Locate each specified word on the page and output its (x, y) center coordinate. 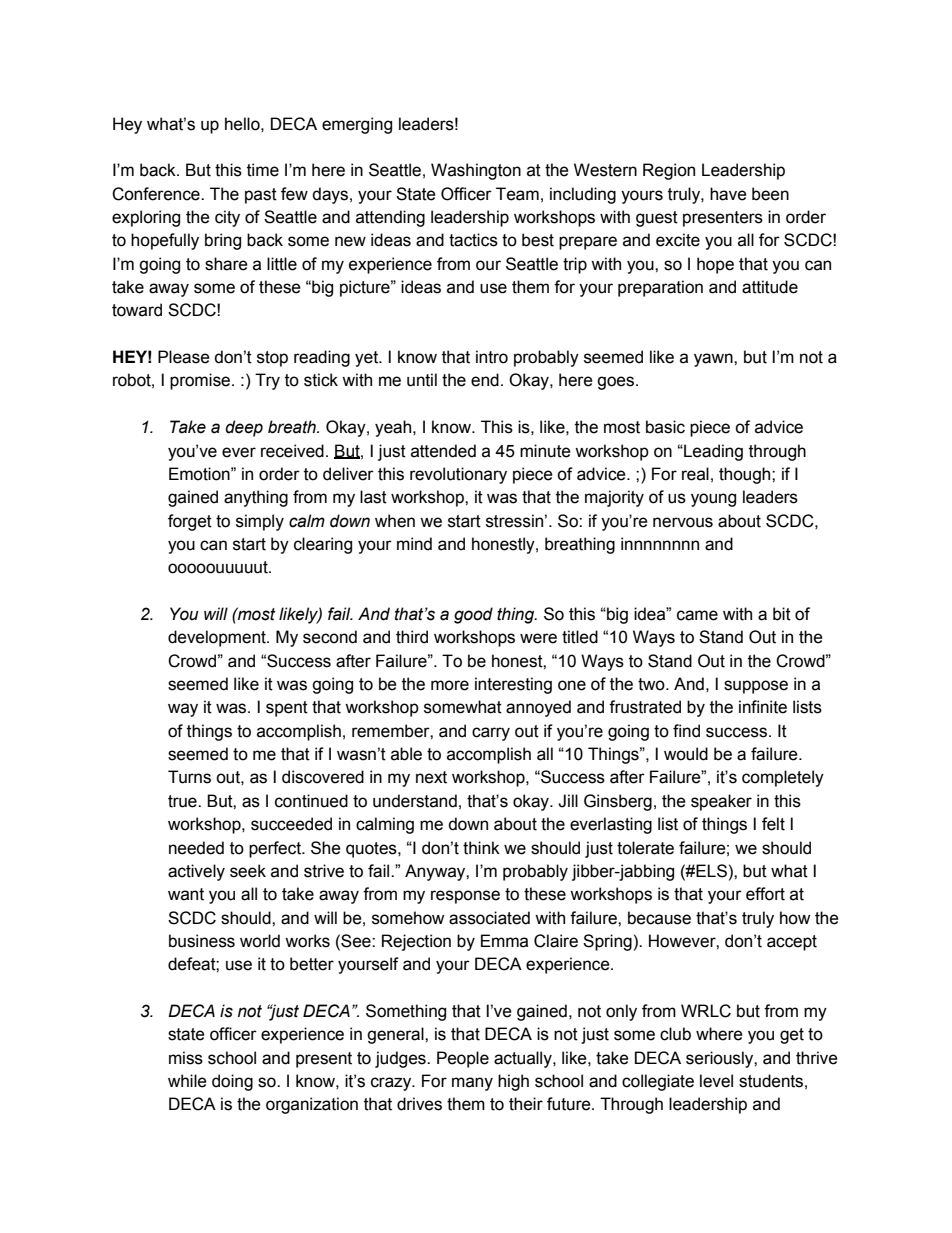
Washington (476, 171)
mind (414, 544)
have (728, 194)
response (465, 897)
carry (491, 734)
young (713, 500)
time (263, 170)
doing (232, 1082)
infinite (763, 707)
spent (287, 709)
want (186, 894)
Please (184, 357)
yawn (714, 360)
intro (492, 357)
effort (765, 894)
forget (190, 522)
